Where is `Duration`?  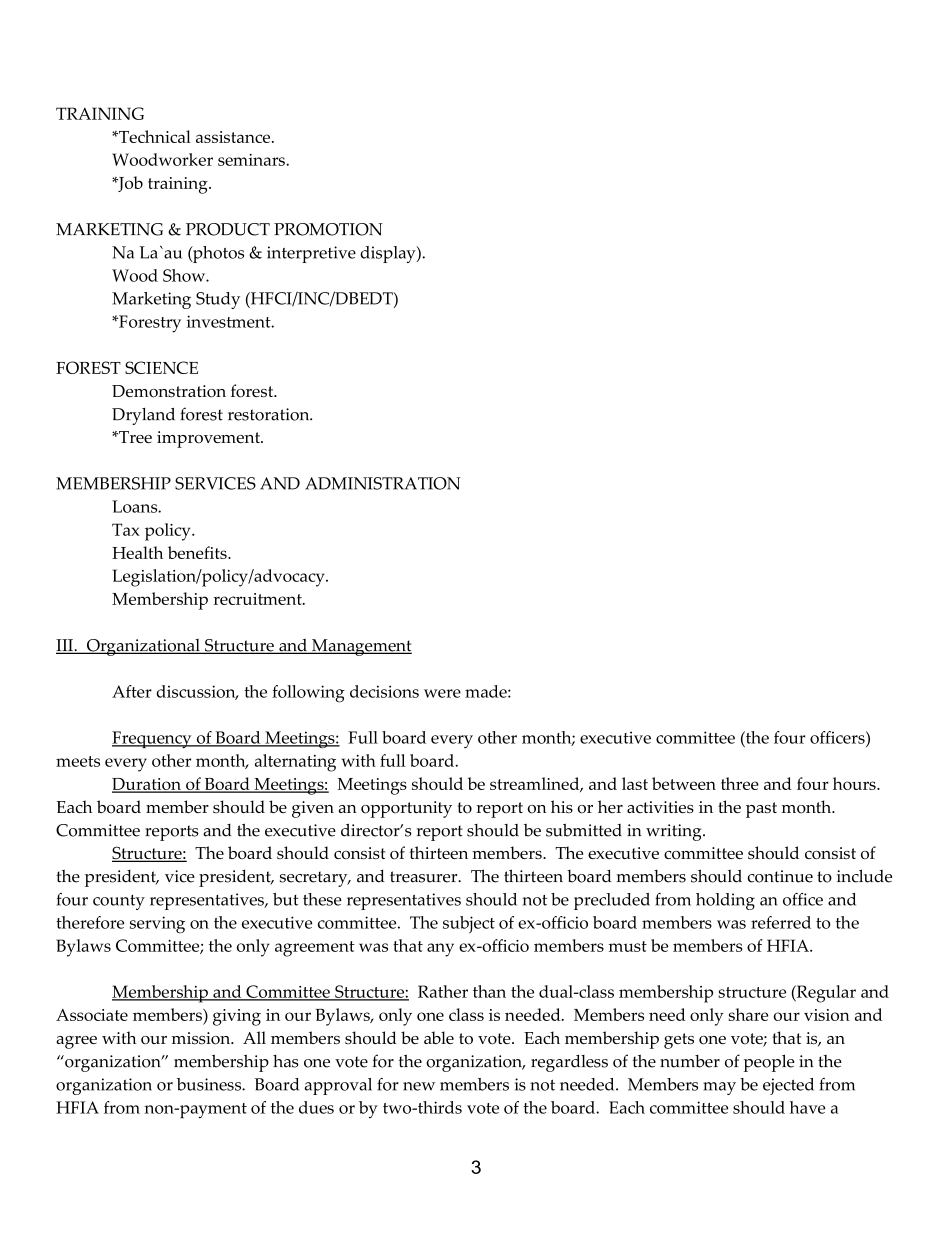
Duration is located at coordinates (147, 785).
